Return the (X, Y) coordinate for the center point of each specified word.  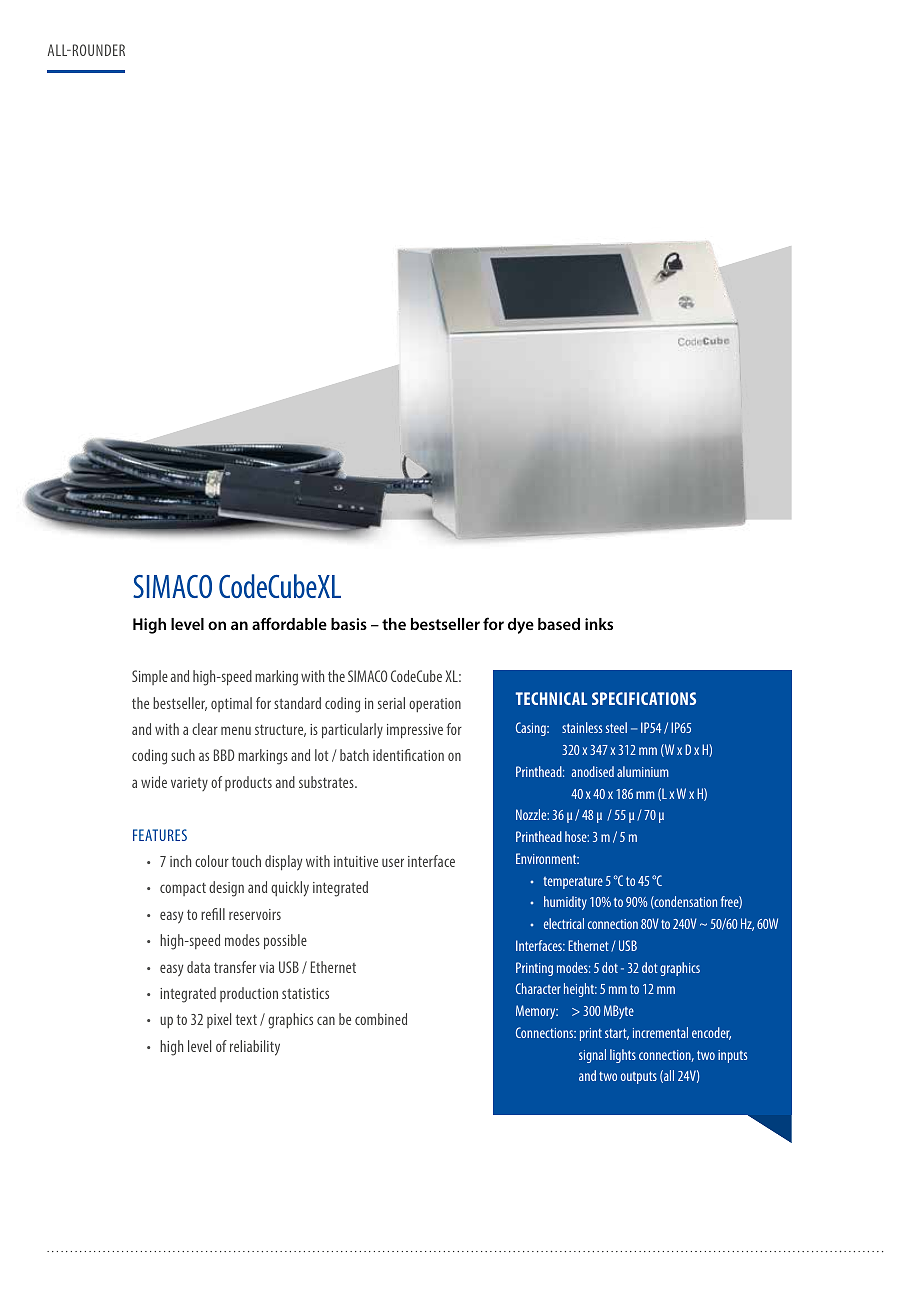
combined (381, 1019)
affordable (289, 623)
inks (599, 624)
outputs (639, 1077)
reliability (255, 1048)
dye (521, 626)
